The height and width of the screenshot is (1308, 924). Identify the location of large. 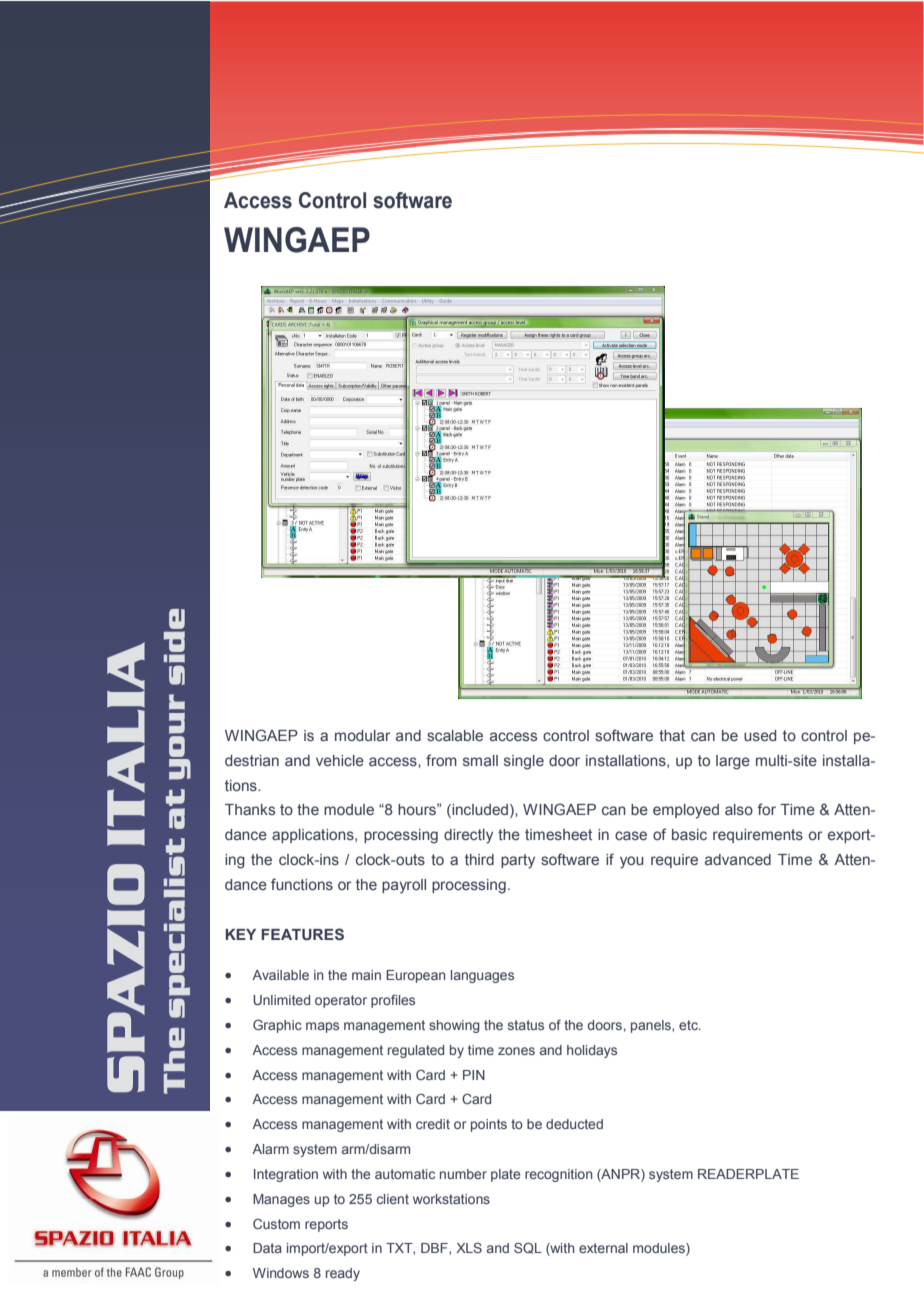
(733, 762).
